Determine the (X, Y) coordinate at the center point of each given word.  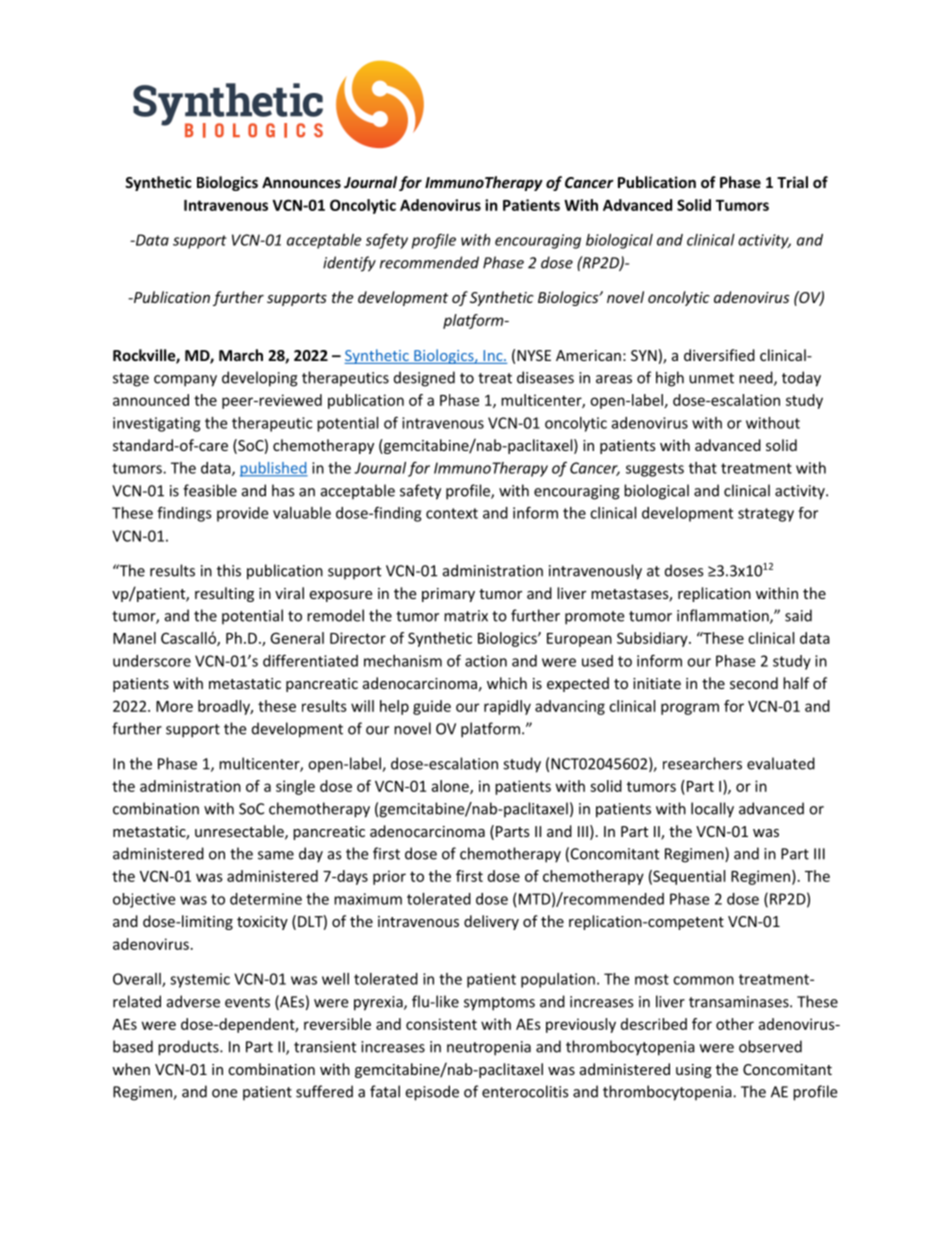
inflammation (724, 616)
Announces (301, 182)
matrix (466, 616)
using (694, 1071)
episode (432, 1093)
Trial (792, 182)
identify (349, 264)
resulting (224, 594)
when (131, 1069)
